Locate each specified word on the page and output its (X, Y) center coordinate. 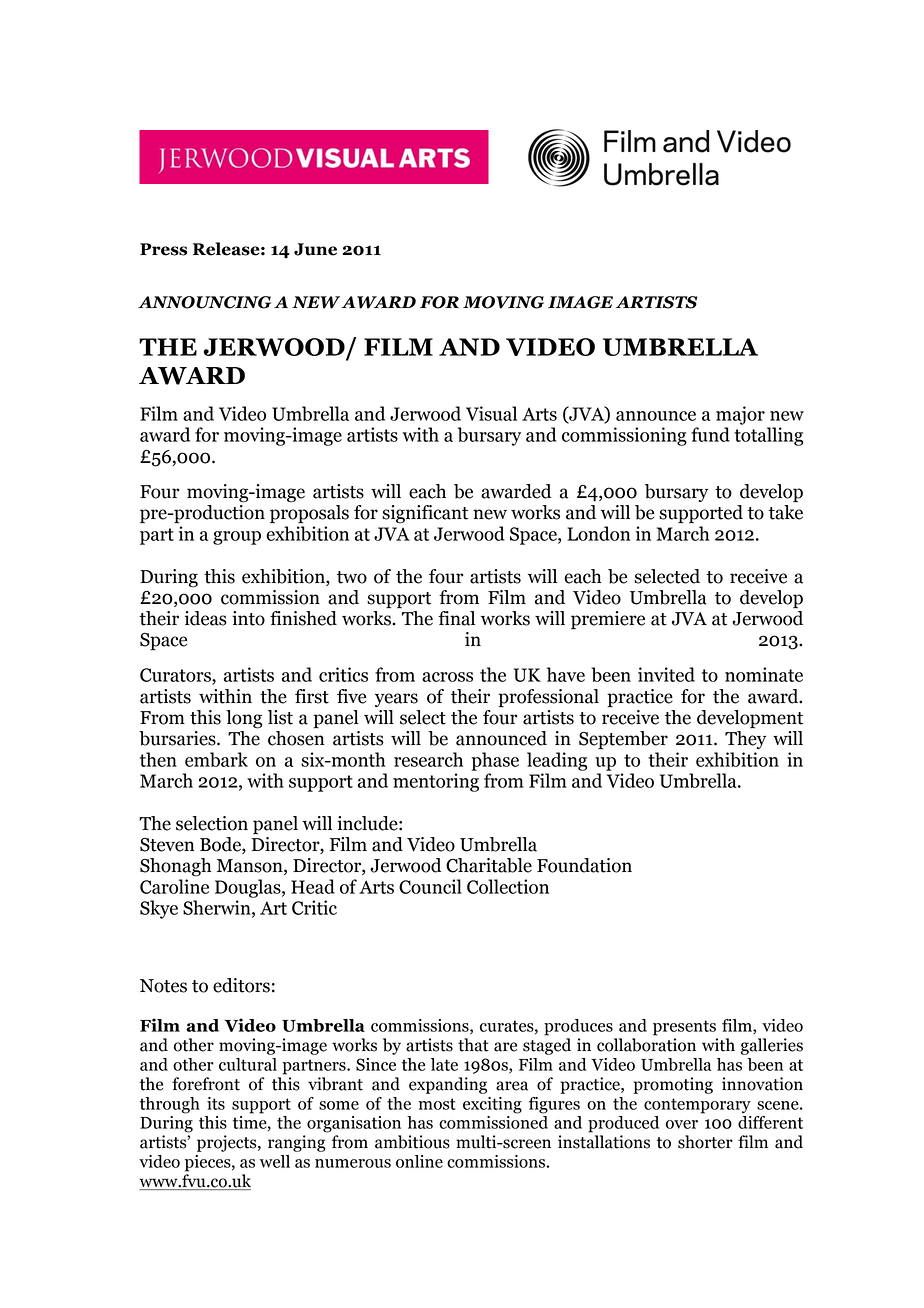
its (216, 1103)
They (745, 738)
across (447, 677)
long (244, 719)
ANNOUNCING (204, 302)
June (315, 249)
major (740, 415)
